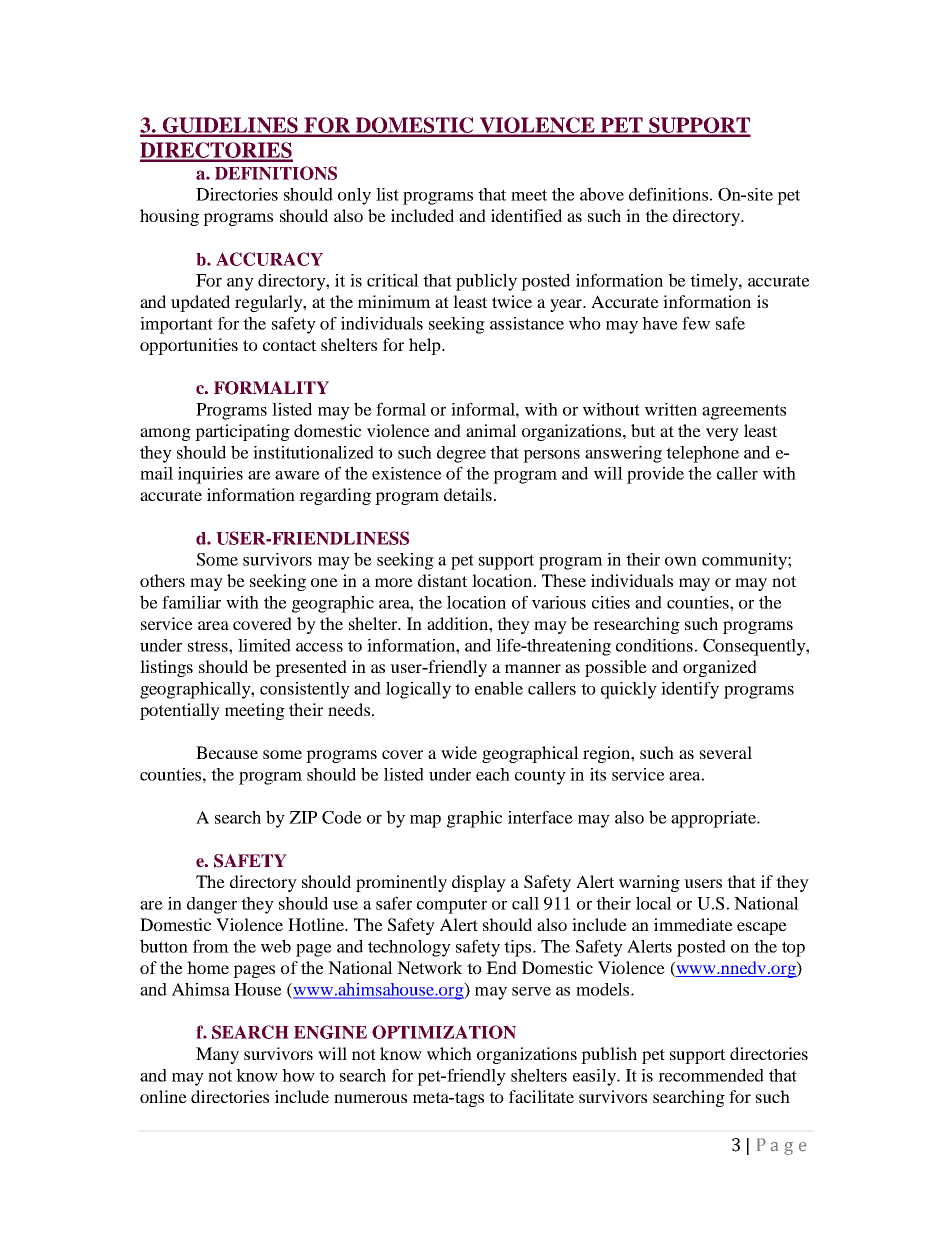 Image resolution: width=952 pixels, height=1233 pixels. I want to click on wide, so click(459, 752).
